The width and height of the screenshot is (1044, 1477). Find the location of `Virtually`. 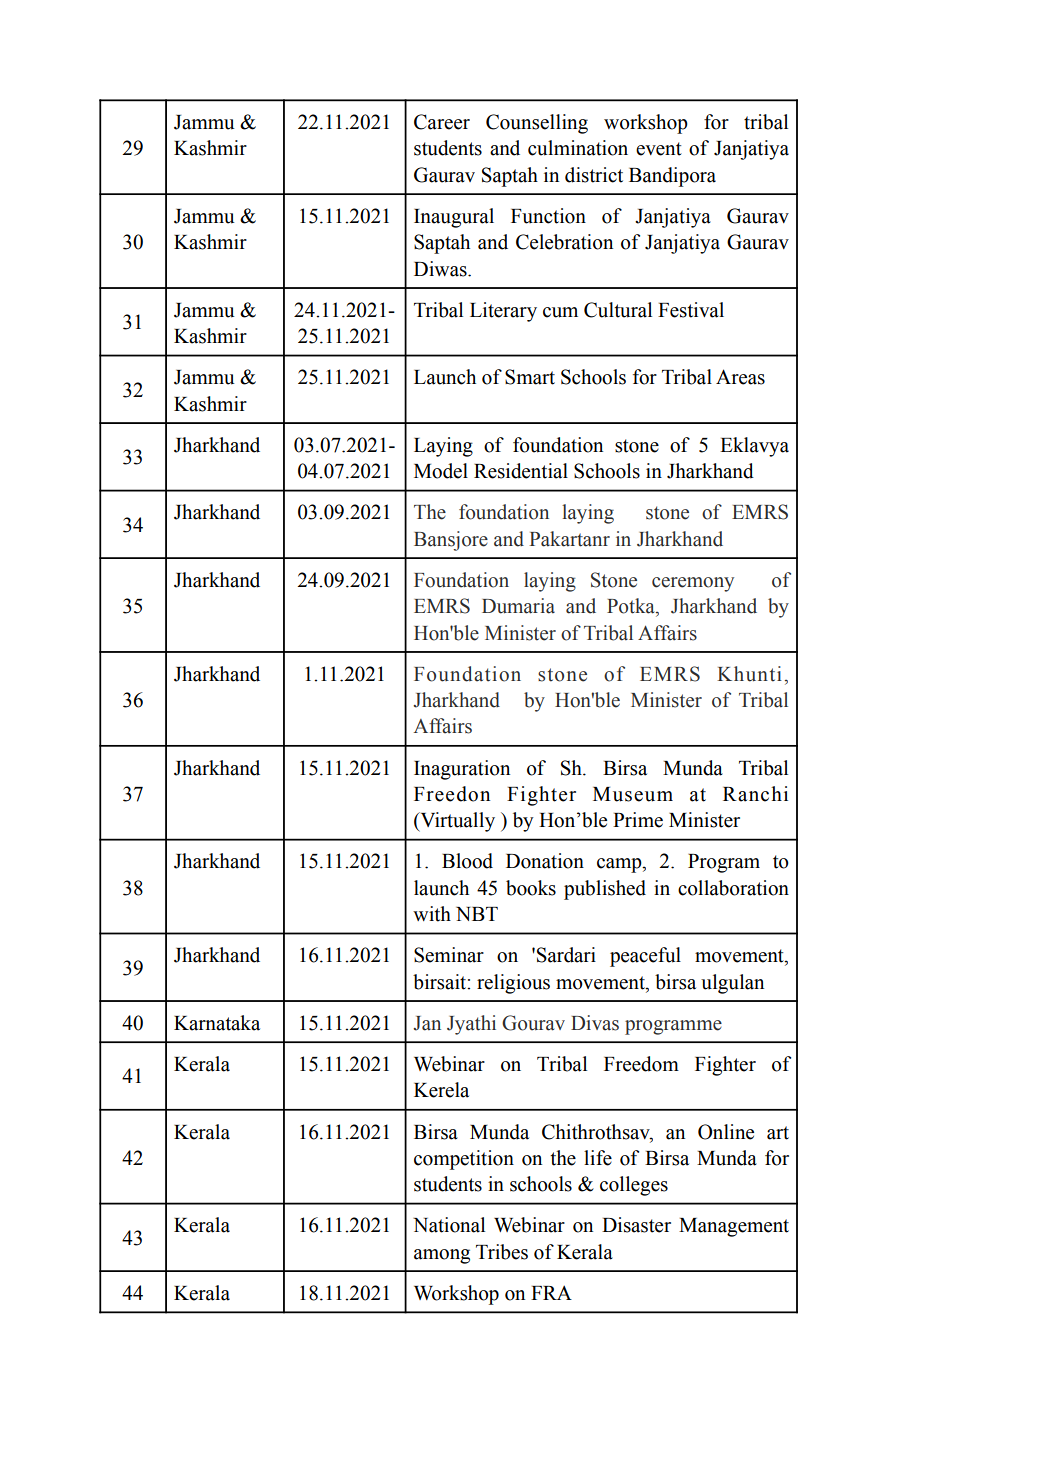

Virtually is located at coordinates (456, 822).
